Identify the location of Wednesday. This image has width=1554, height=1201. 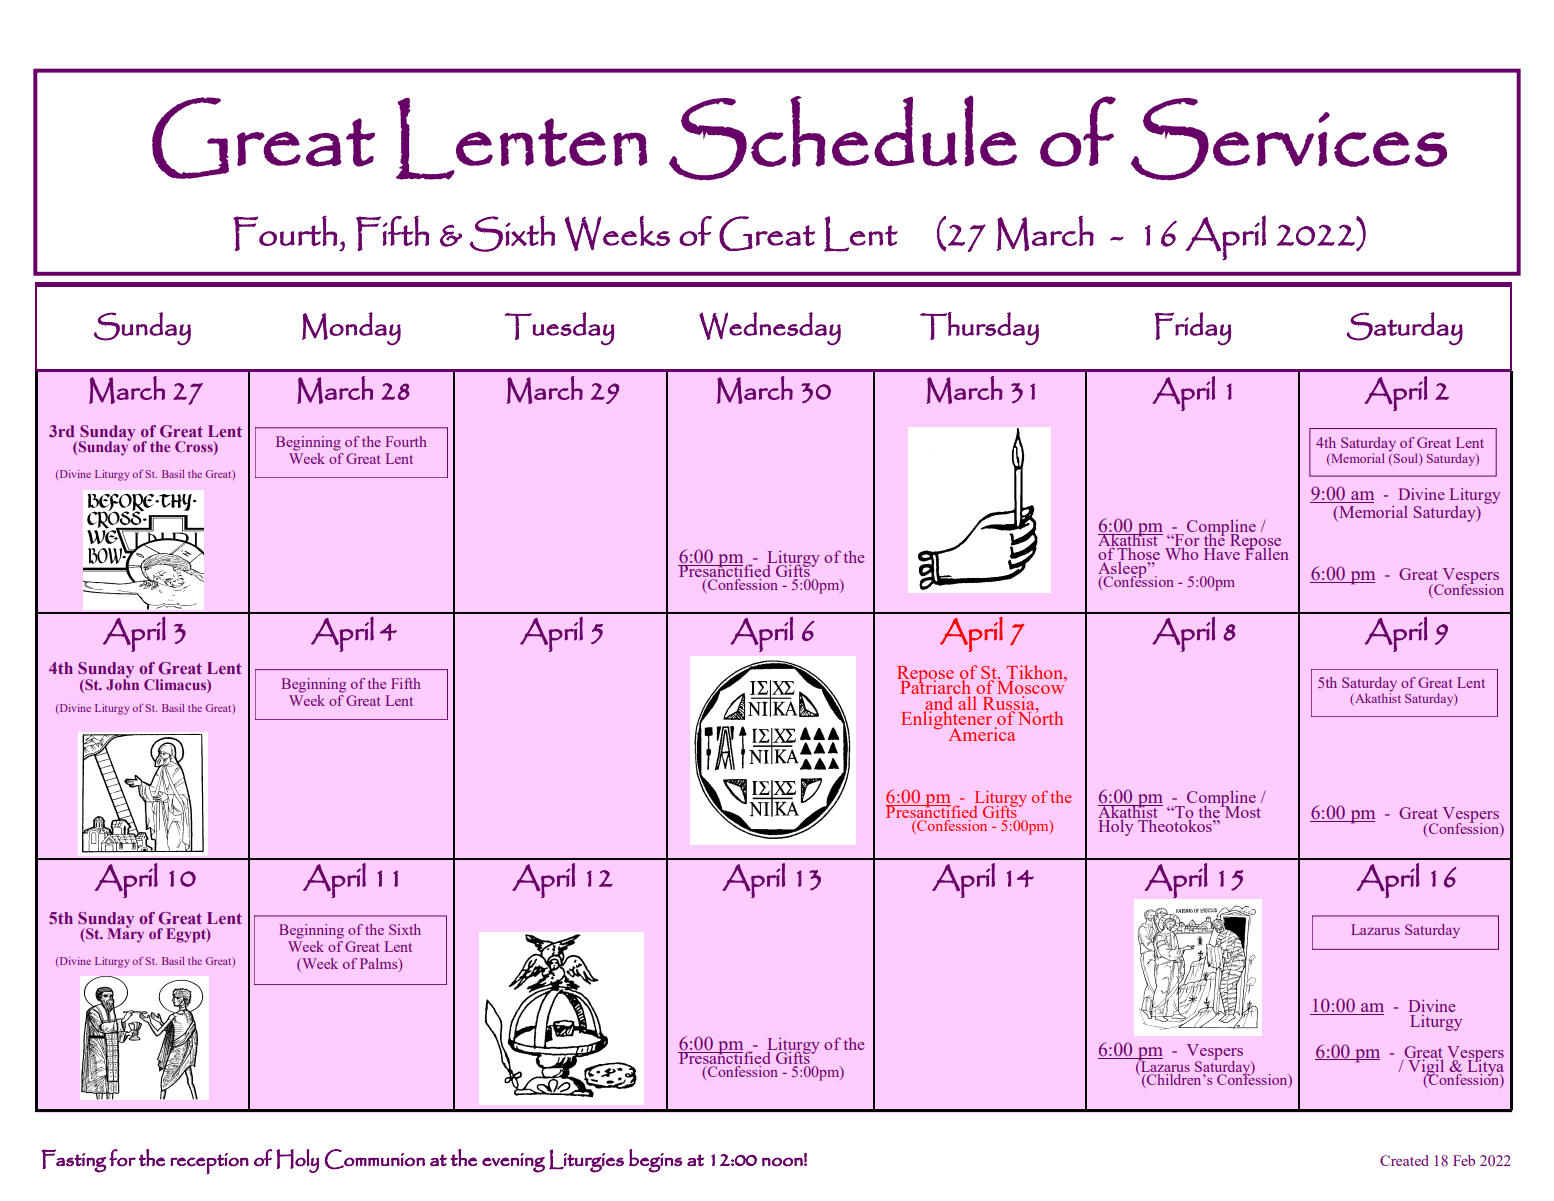
(770, 329).
